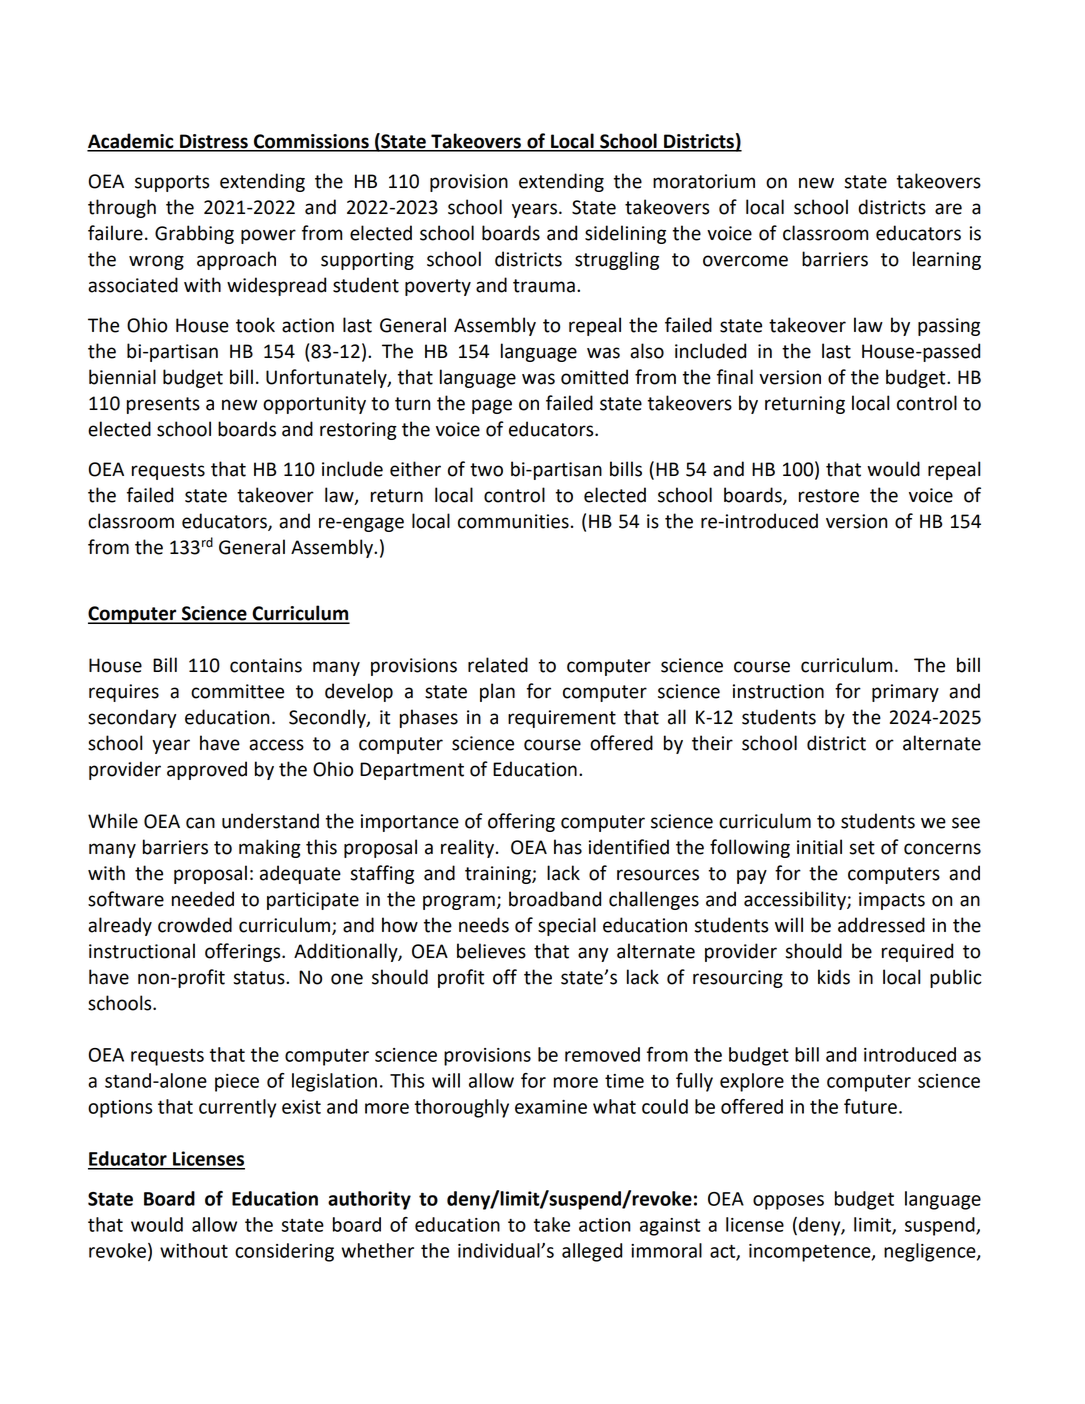 The image size is (1085, 1404). Describe the element at coordinates (905, 693) in the page. I see `primary` at that location.
